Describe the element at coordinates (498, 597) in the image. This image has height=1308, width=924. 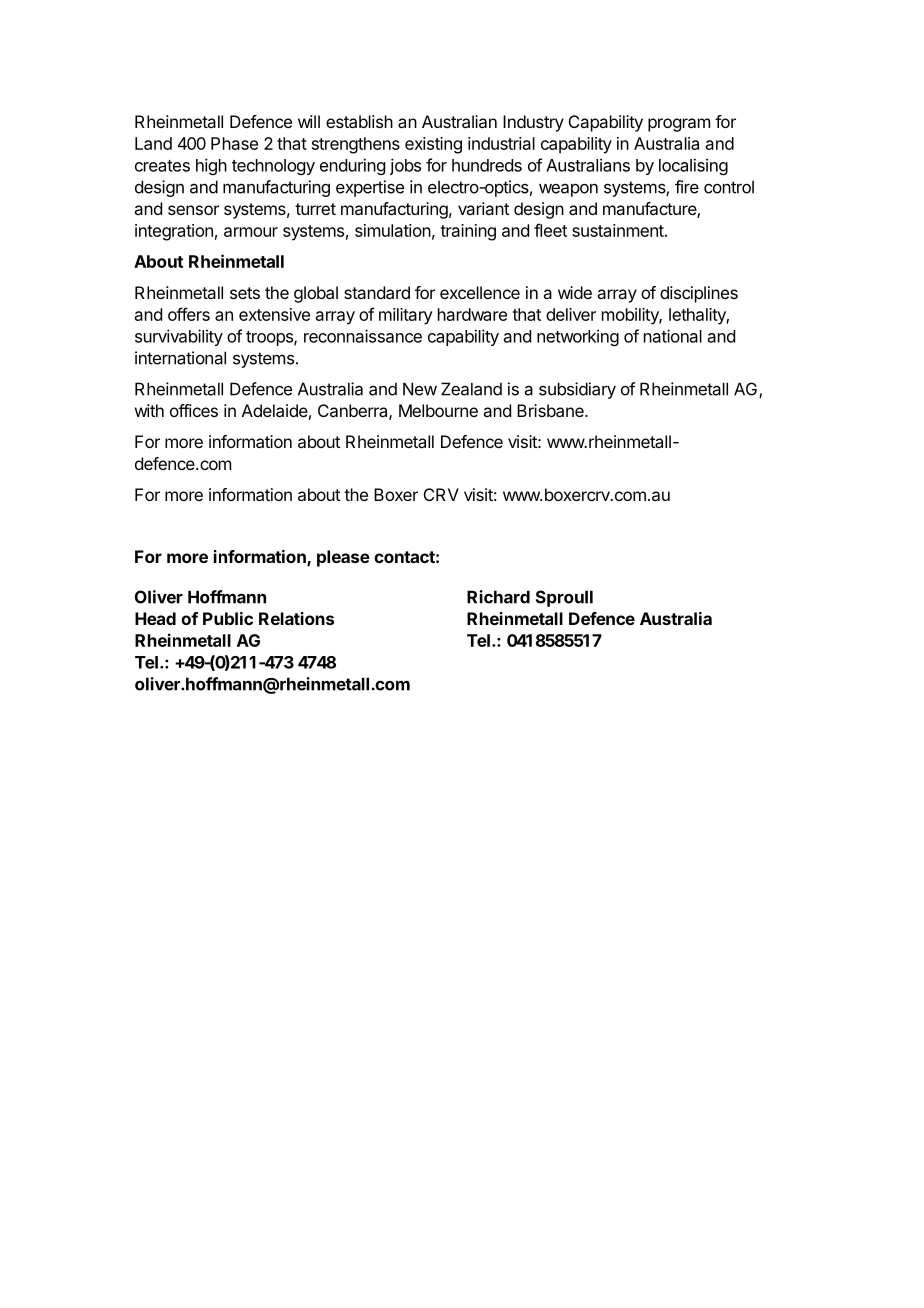
I see `Richard` at that location.
